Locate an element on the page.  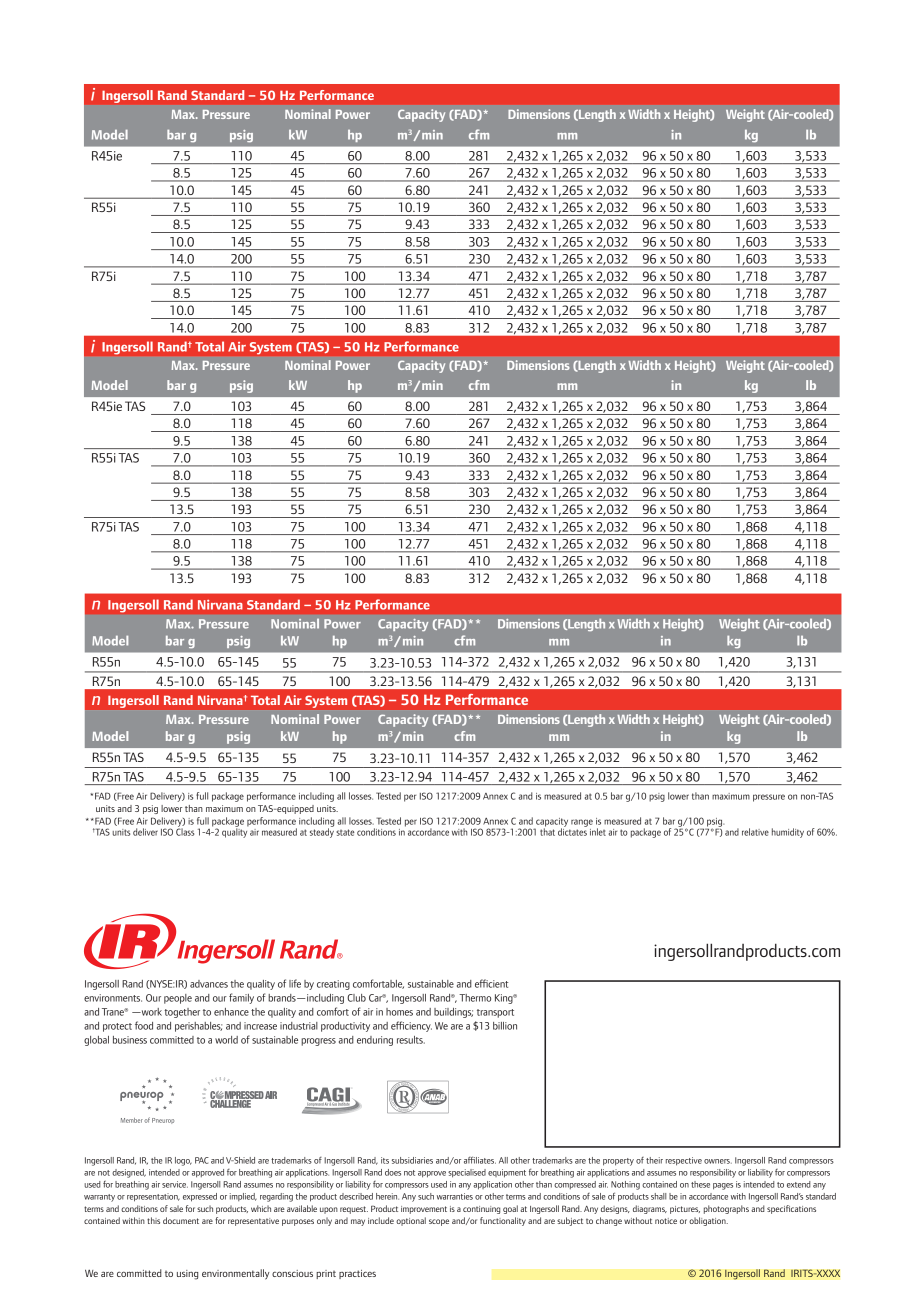
Class is located at coordinates (185, 831).
